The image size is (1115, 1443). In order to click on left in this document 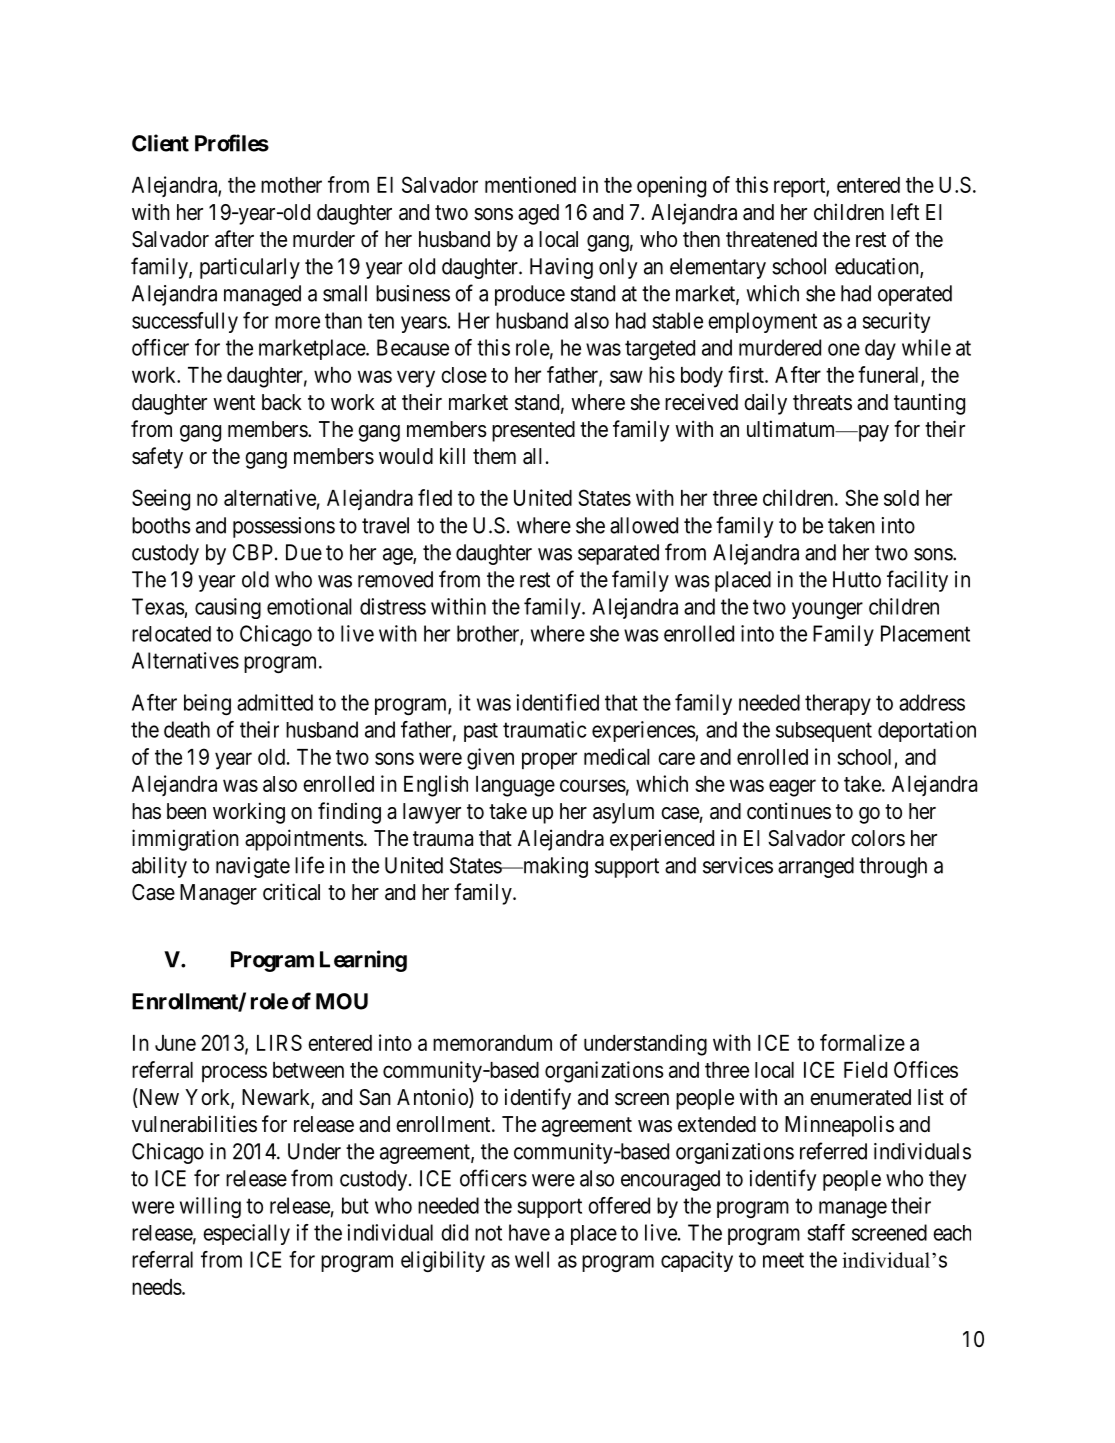, I will do `click(905, 212)`.
